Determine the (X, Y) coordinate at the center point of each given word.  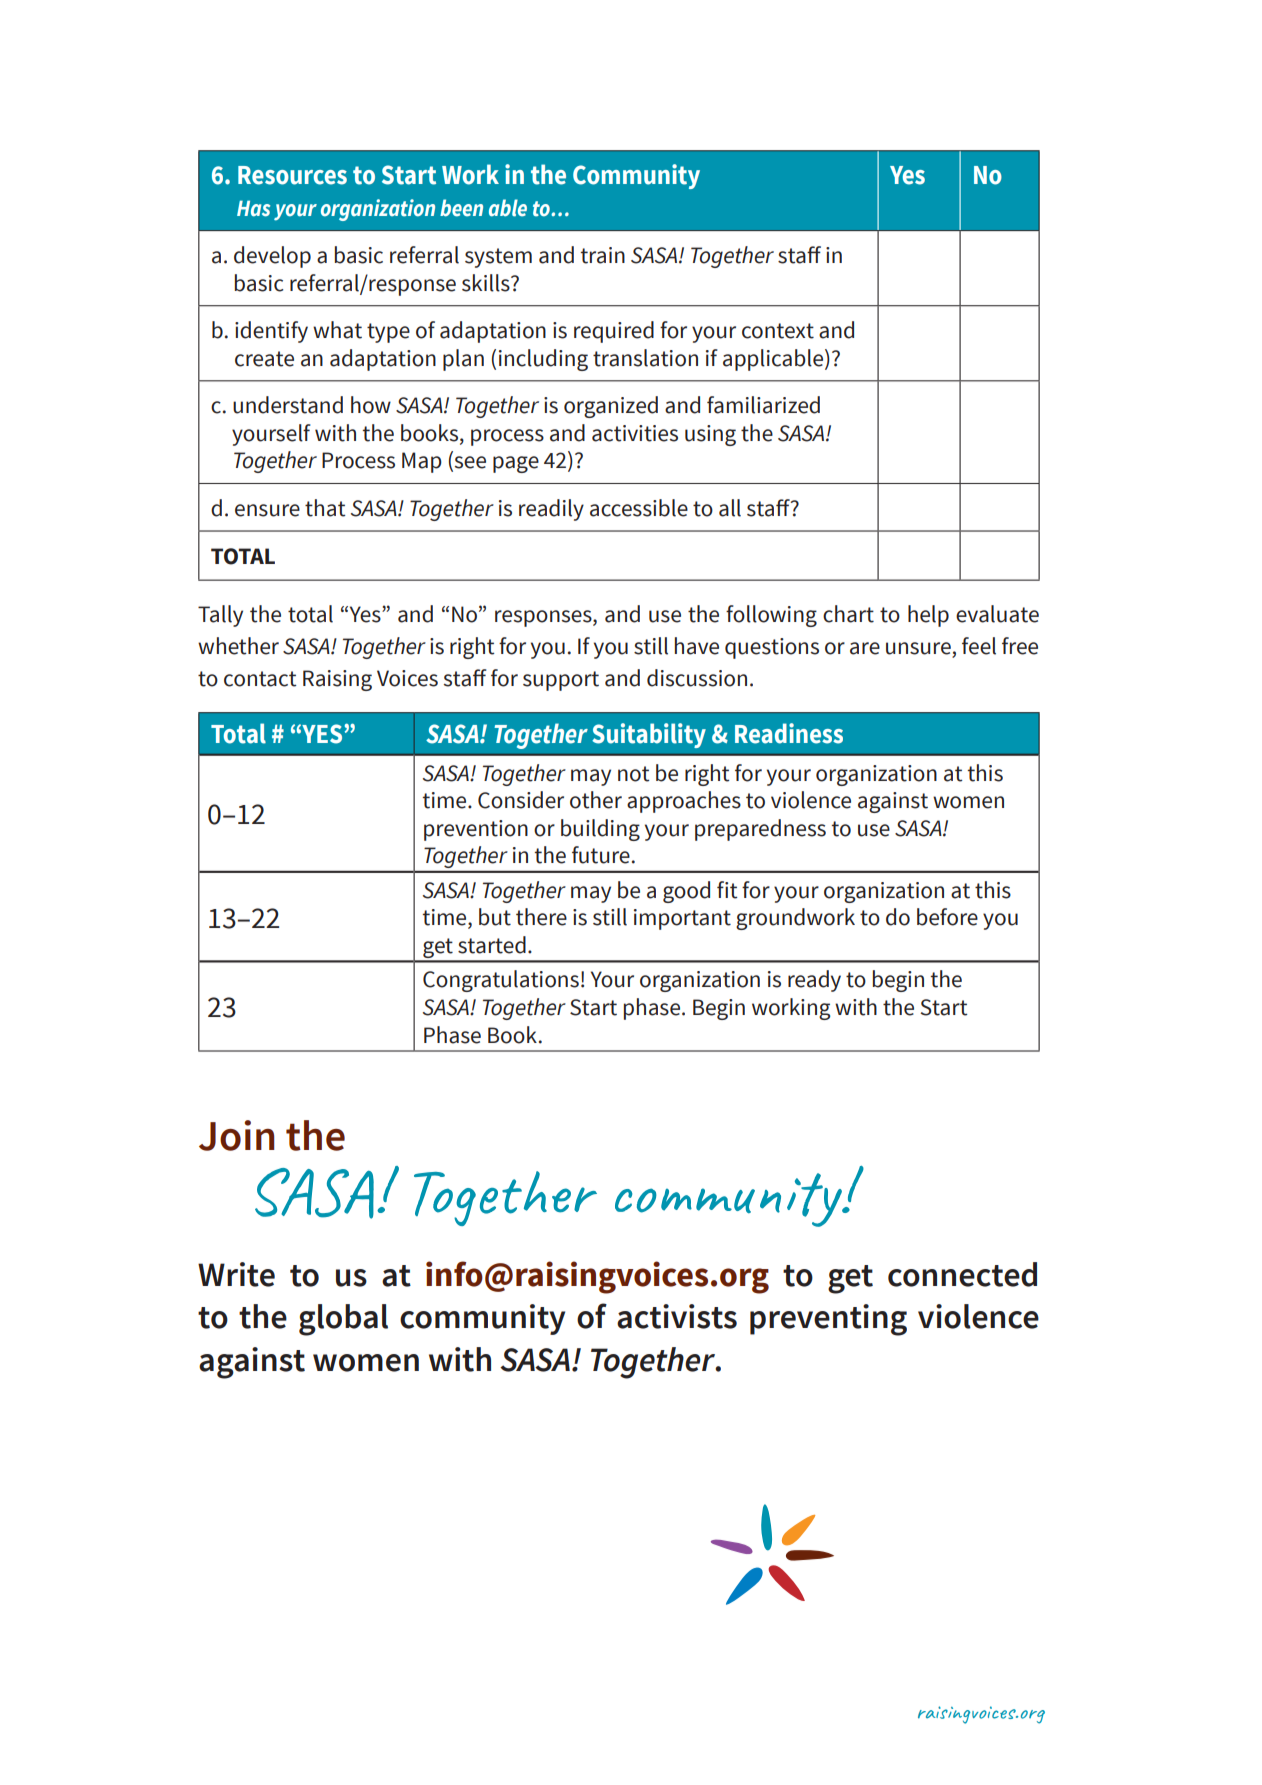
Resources (292, 175)
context (778, 331)
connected (962, 1274)
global (343, 1320)
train (603, 255)
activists (677, 1316)
